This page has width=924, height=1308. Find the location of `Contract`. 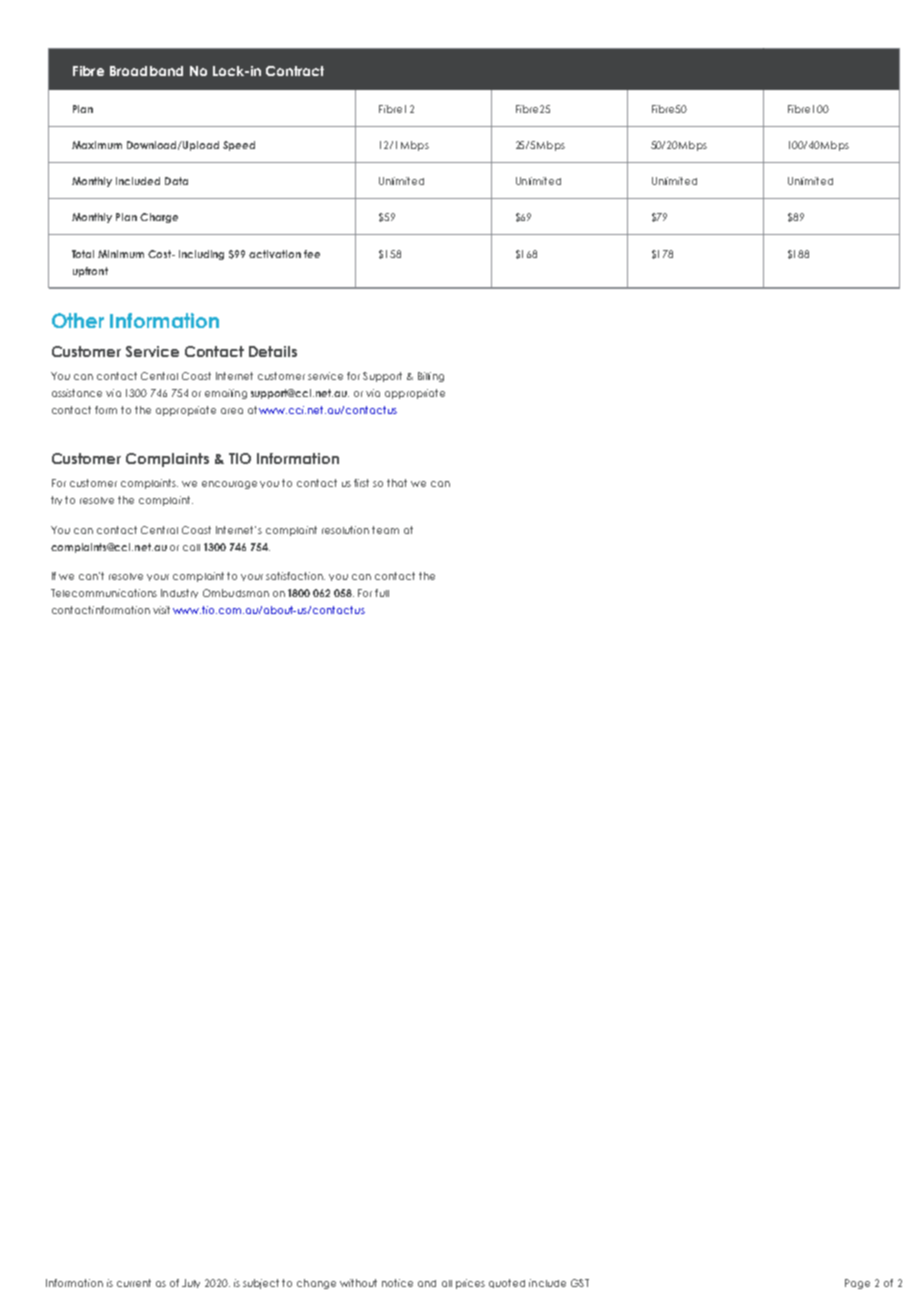

Contract is located at coordinates (295, 71).
